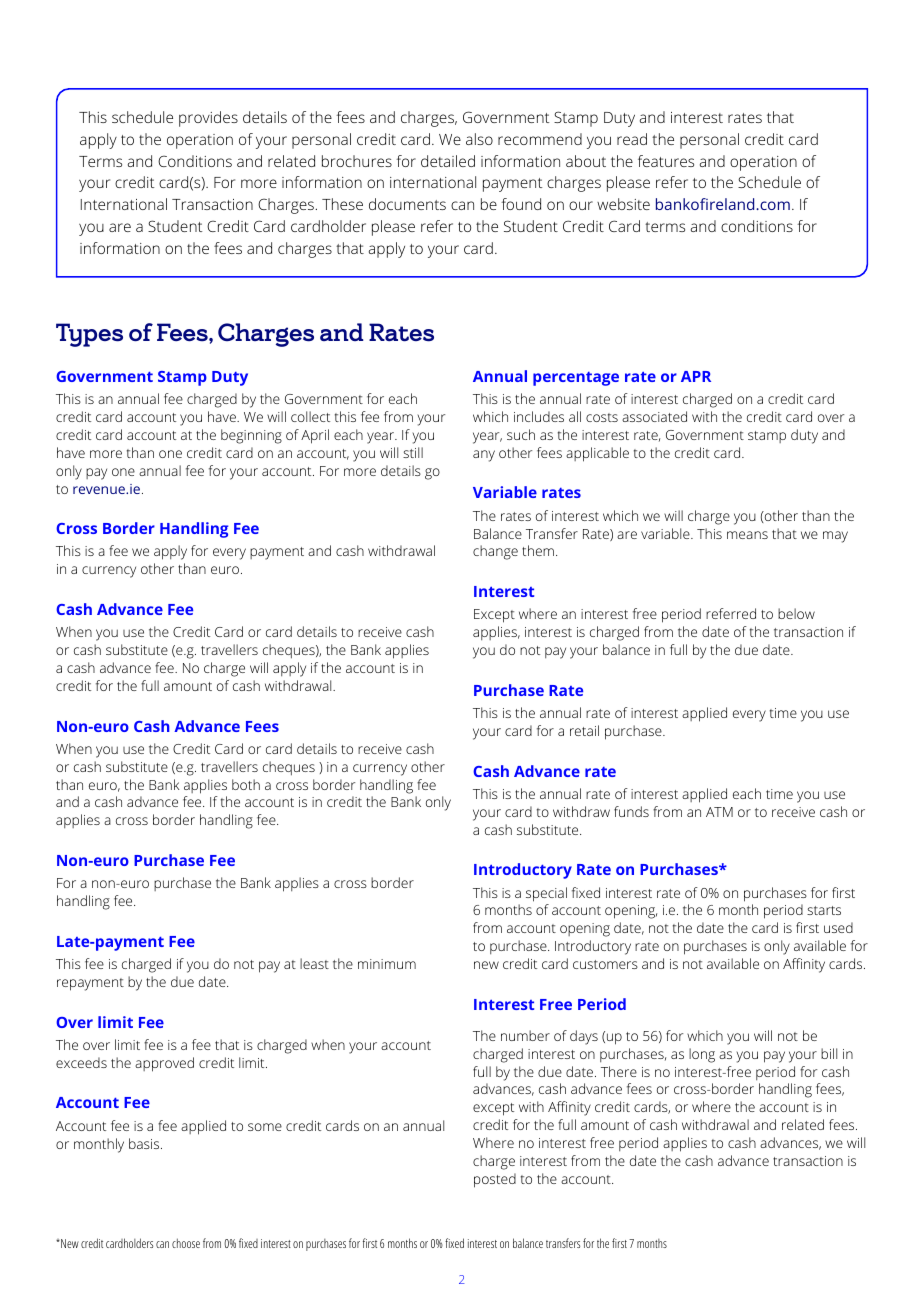 The width and height of the document is (924, 1308). Describe the element at coordinates (246, 784) in the document. I see `both` at that location.
